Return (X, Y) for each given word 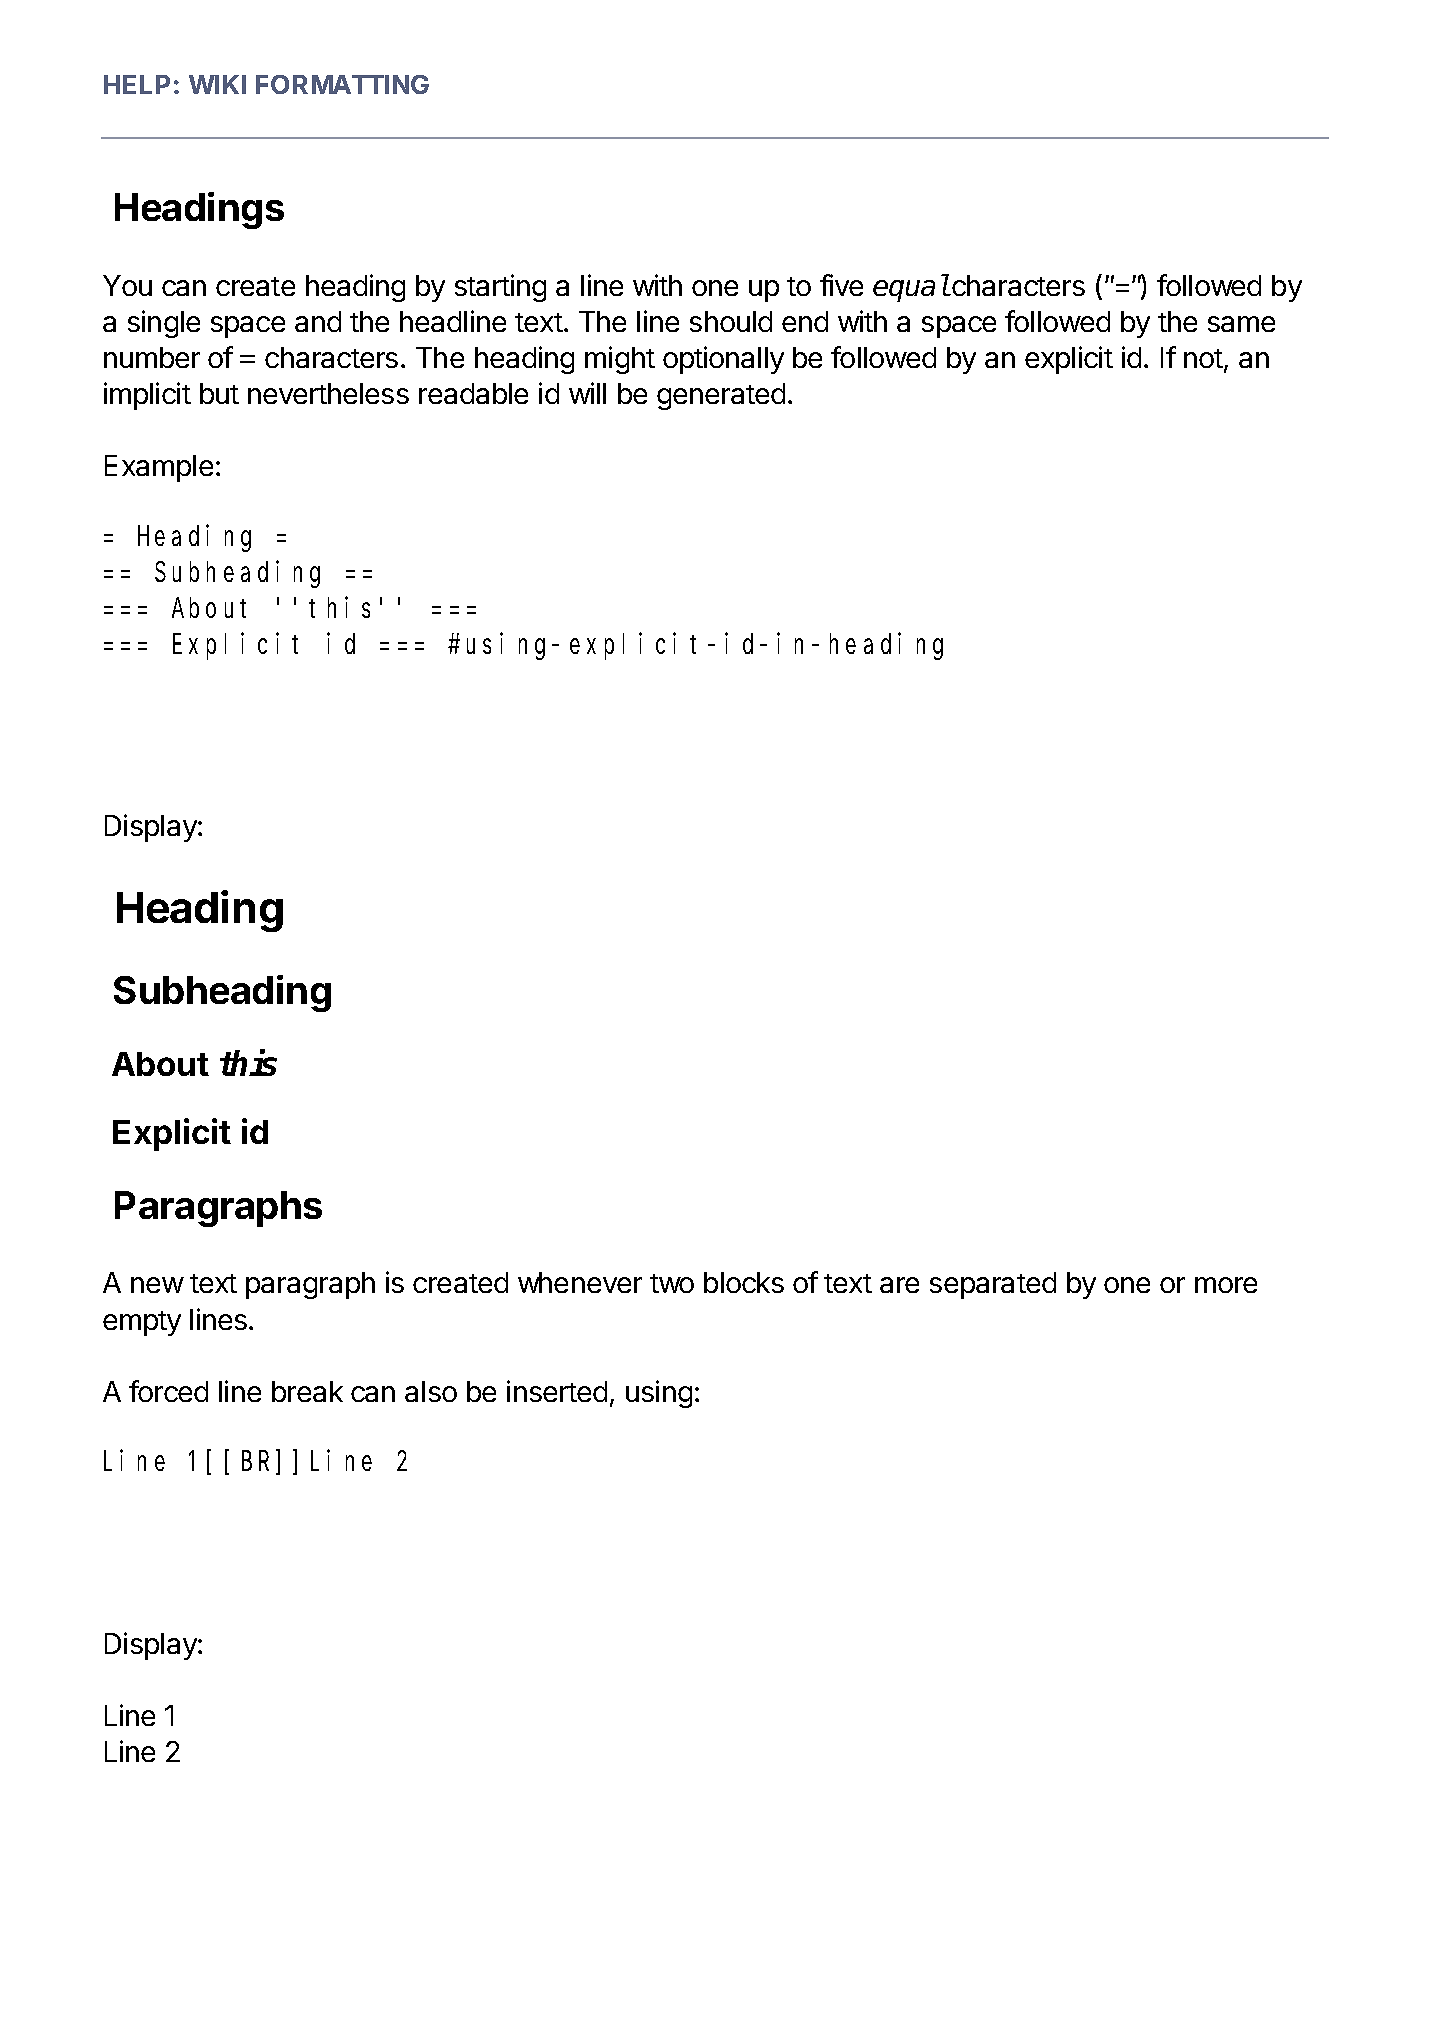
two (672, 1283)
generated (721, 396)
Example (159, 468)
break (307, 1391)
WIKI (217, 84)
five (841, 285)
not (1204, 360)
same (1241, 324)
